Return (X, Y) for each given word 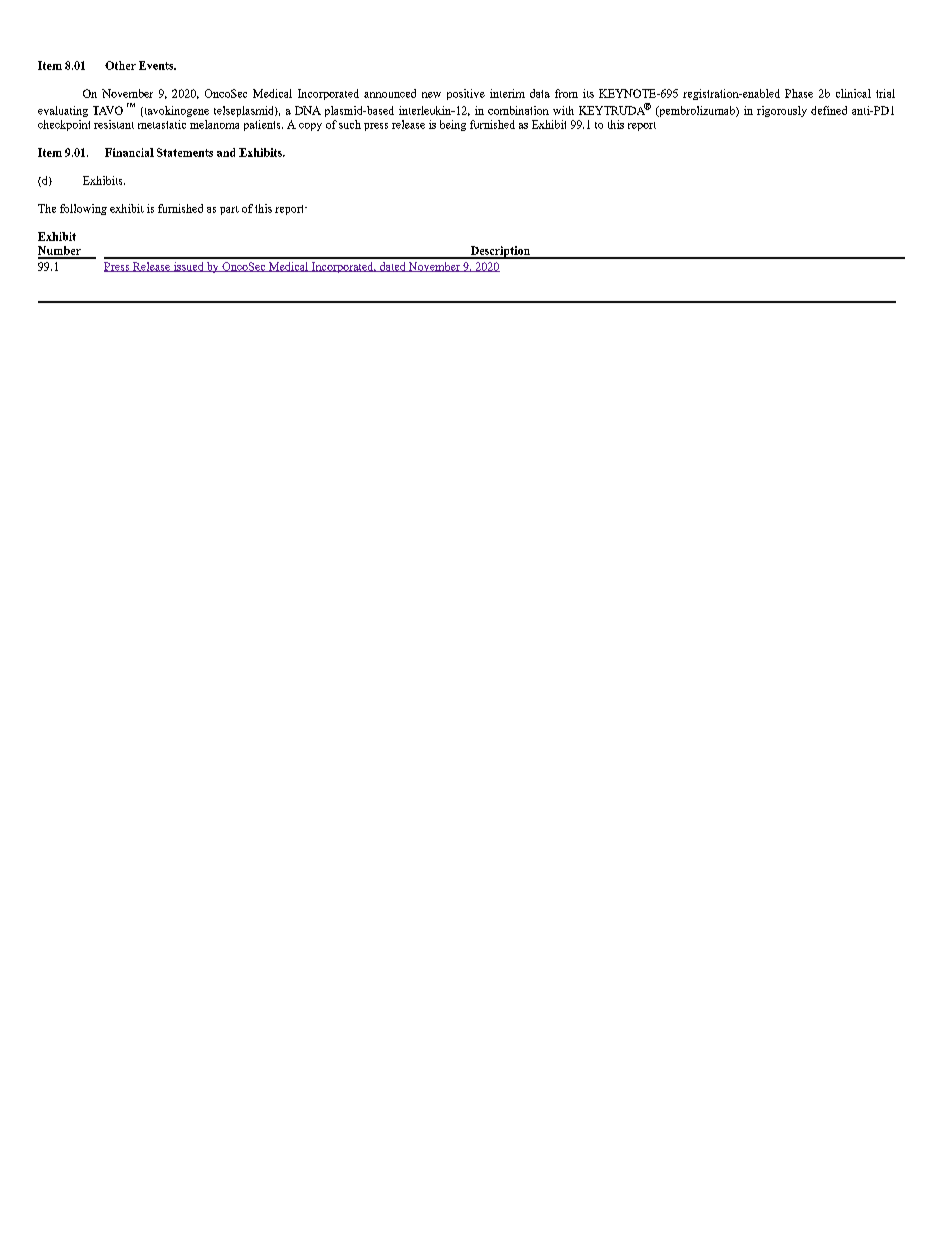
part (229, 210)
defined (829, 110)
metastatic (162, 124)
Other (120, 65)
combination (518, 110)
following (83, 209)
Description (500, 252)
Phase (799, 93)
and (226, 152)
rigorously (782, 111)
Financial (129, 152)
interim (507, 93)
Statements (185, 152)
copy (310, 127)
